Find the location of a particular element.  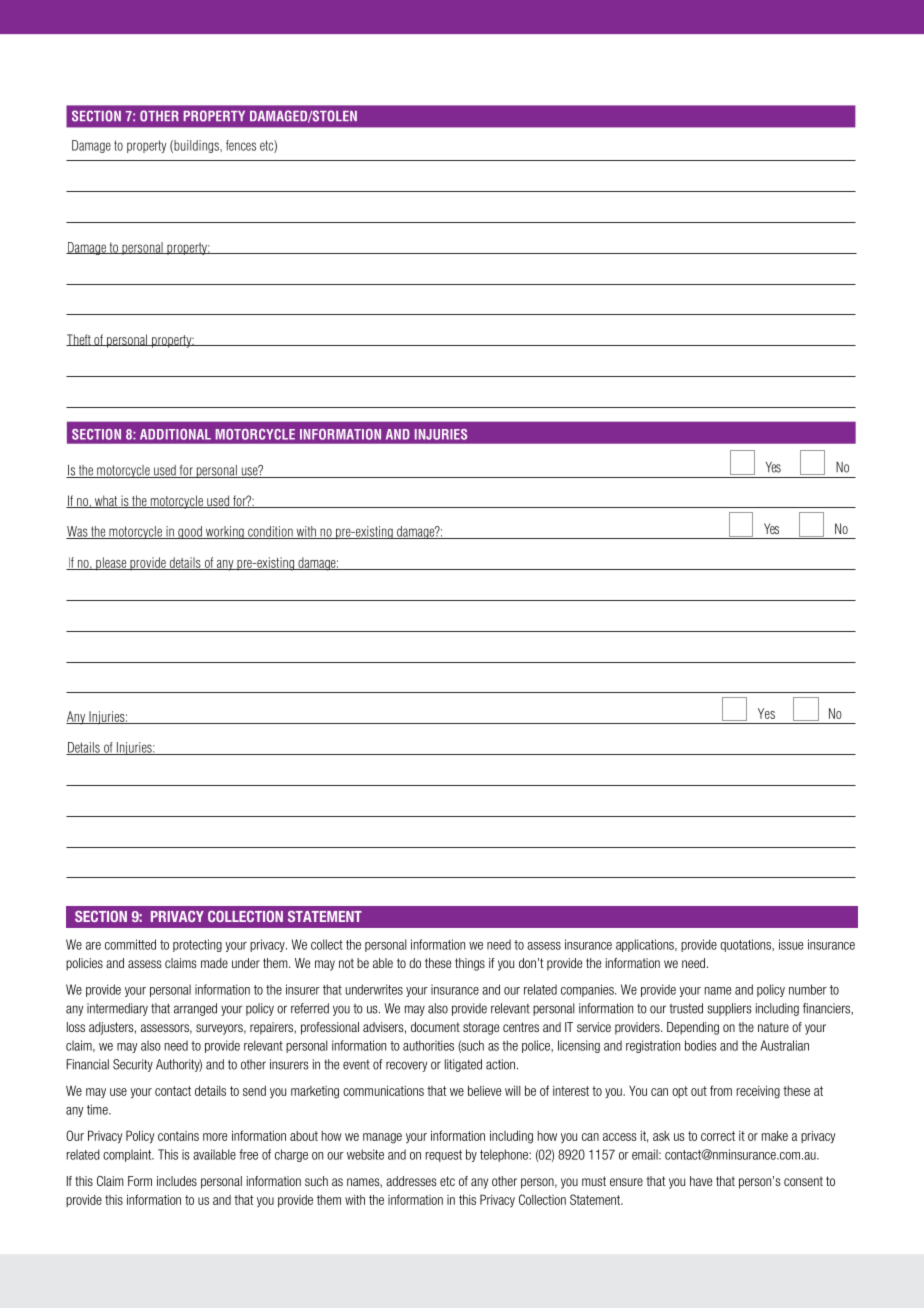

request is located at coordinates (444, 1156).
